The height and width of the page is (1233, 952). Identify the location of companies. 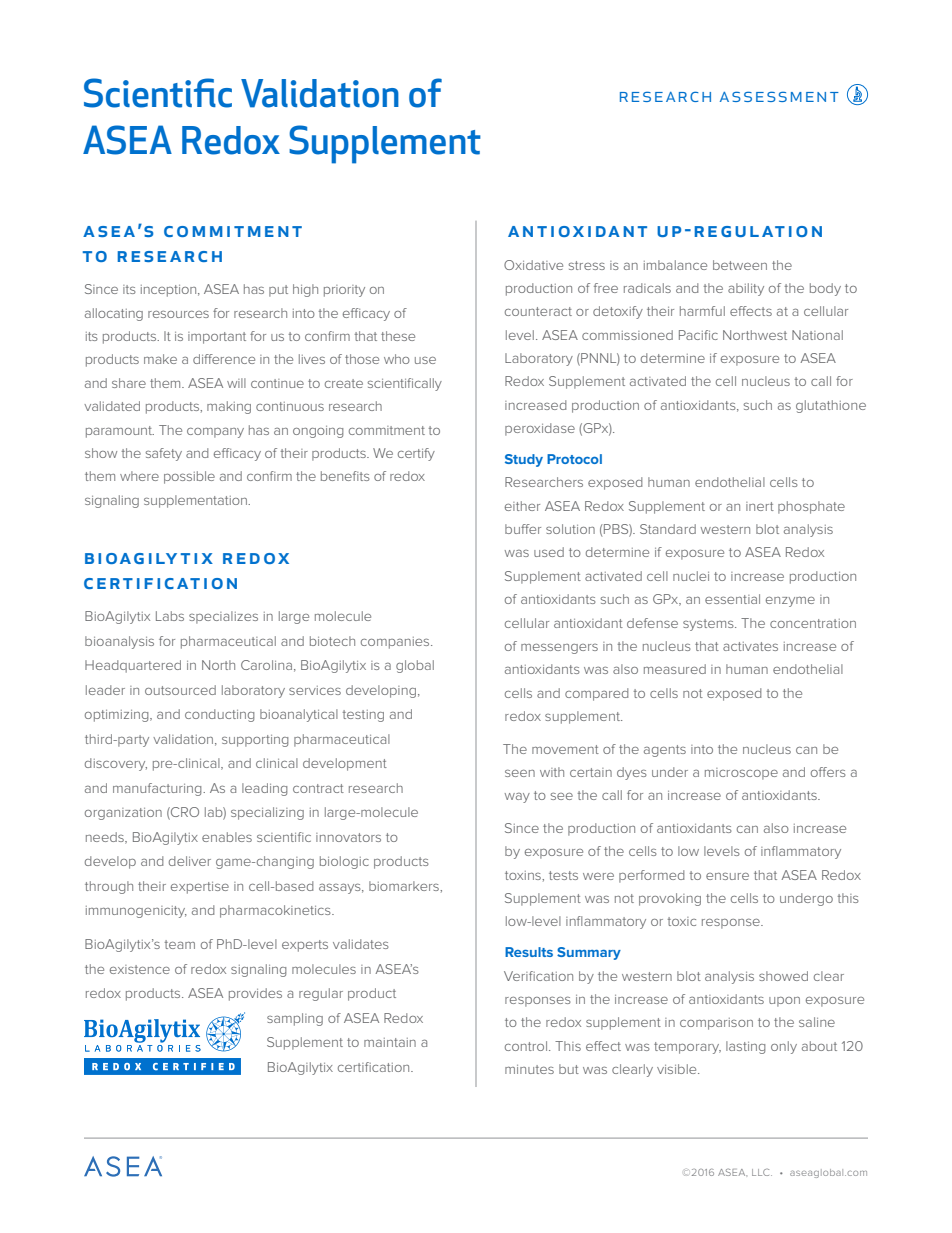
(396, 643).
